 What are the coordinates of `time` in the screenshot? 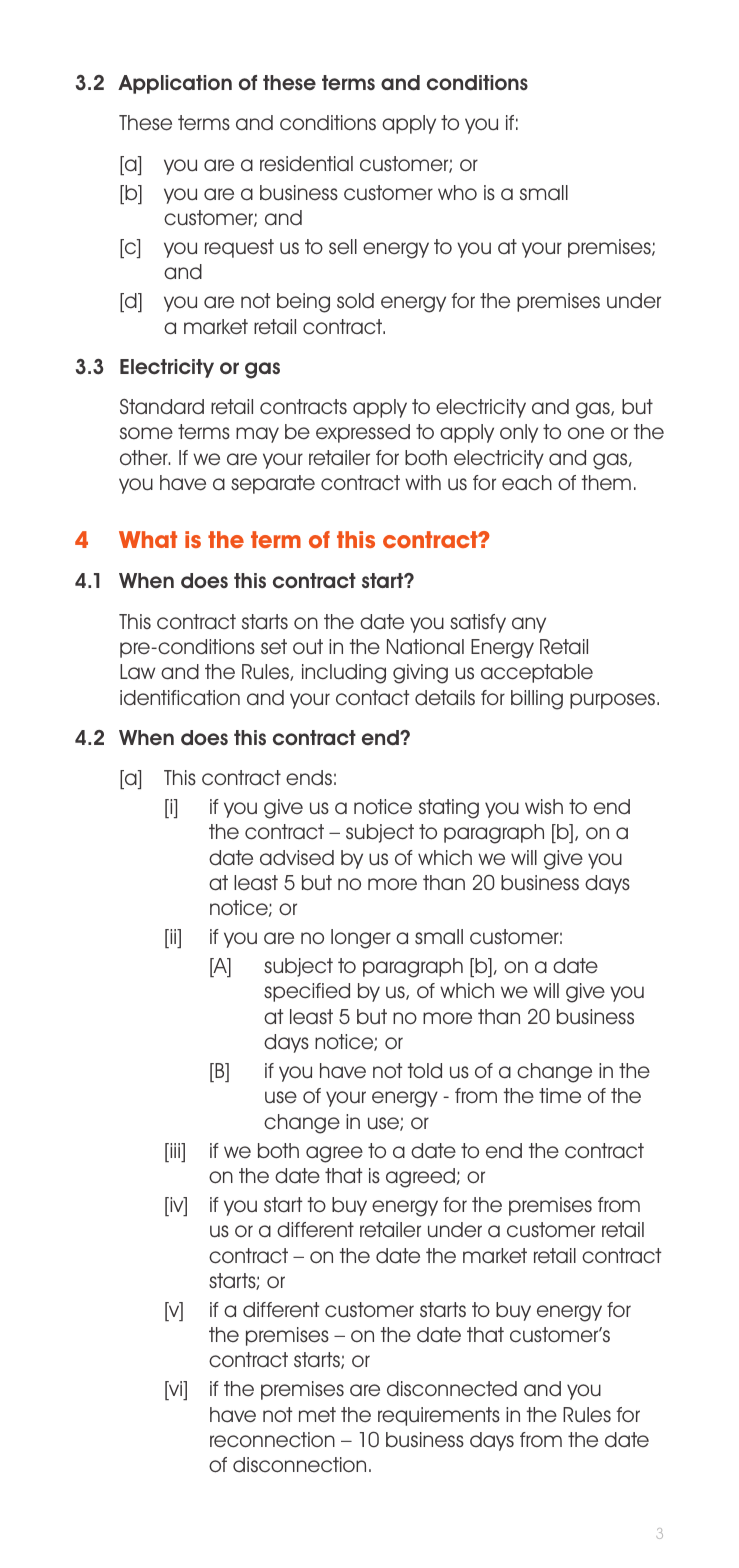 It's located at (560, 1096).
